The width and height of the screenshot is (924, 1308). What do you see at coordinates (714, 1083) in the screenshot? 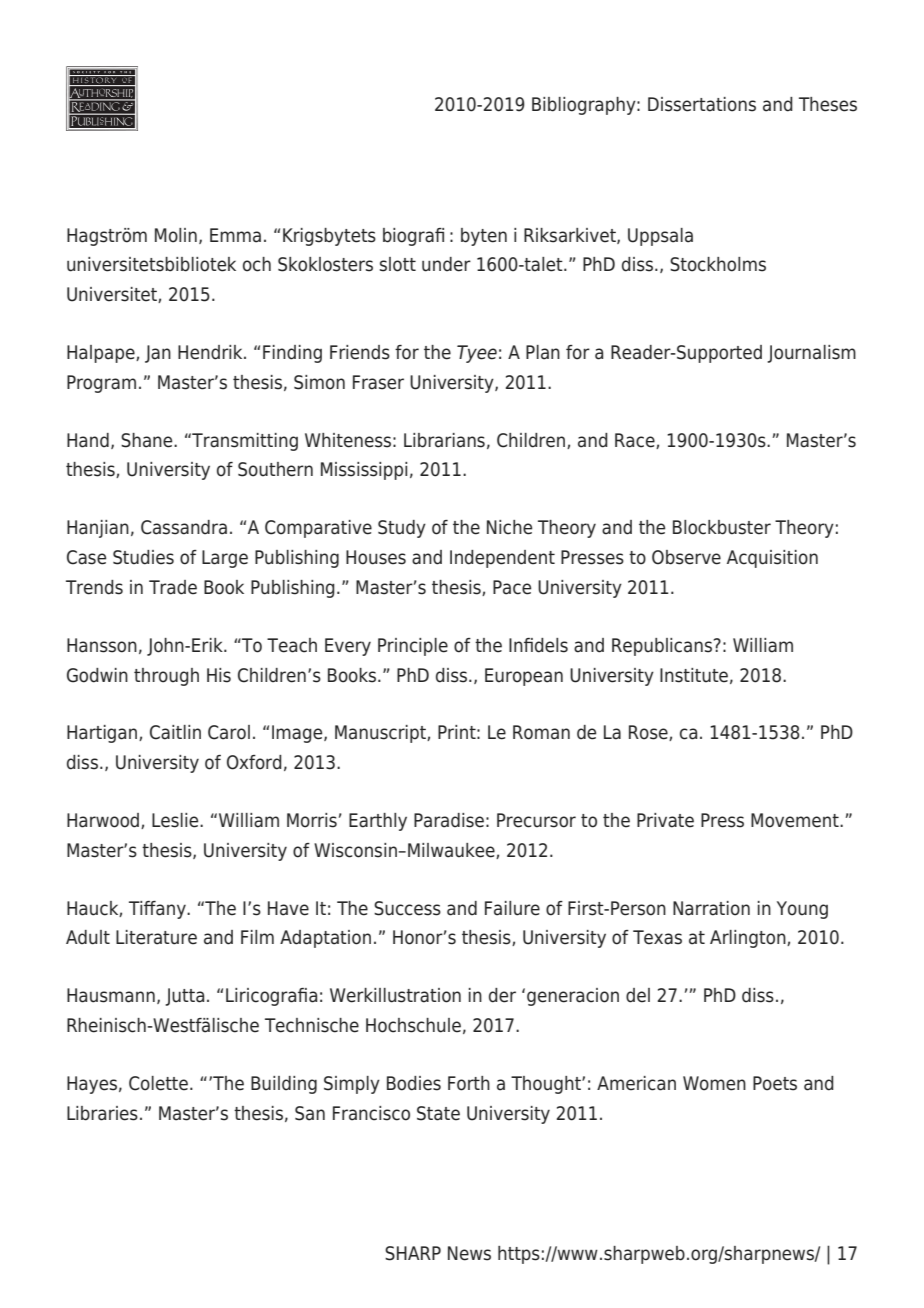
I see `Women` at bounding box center [714, 1083].
